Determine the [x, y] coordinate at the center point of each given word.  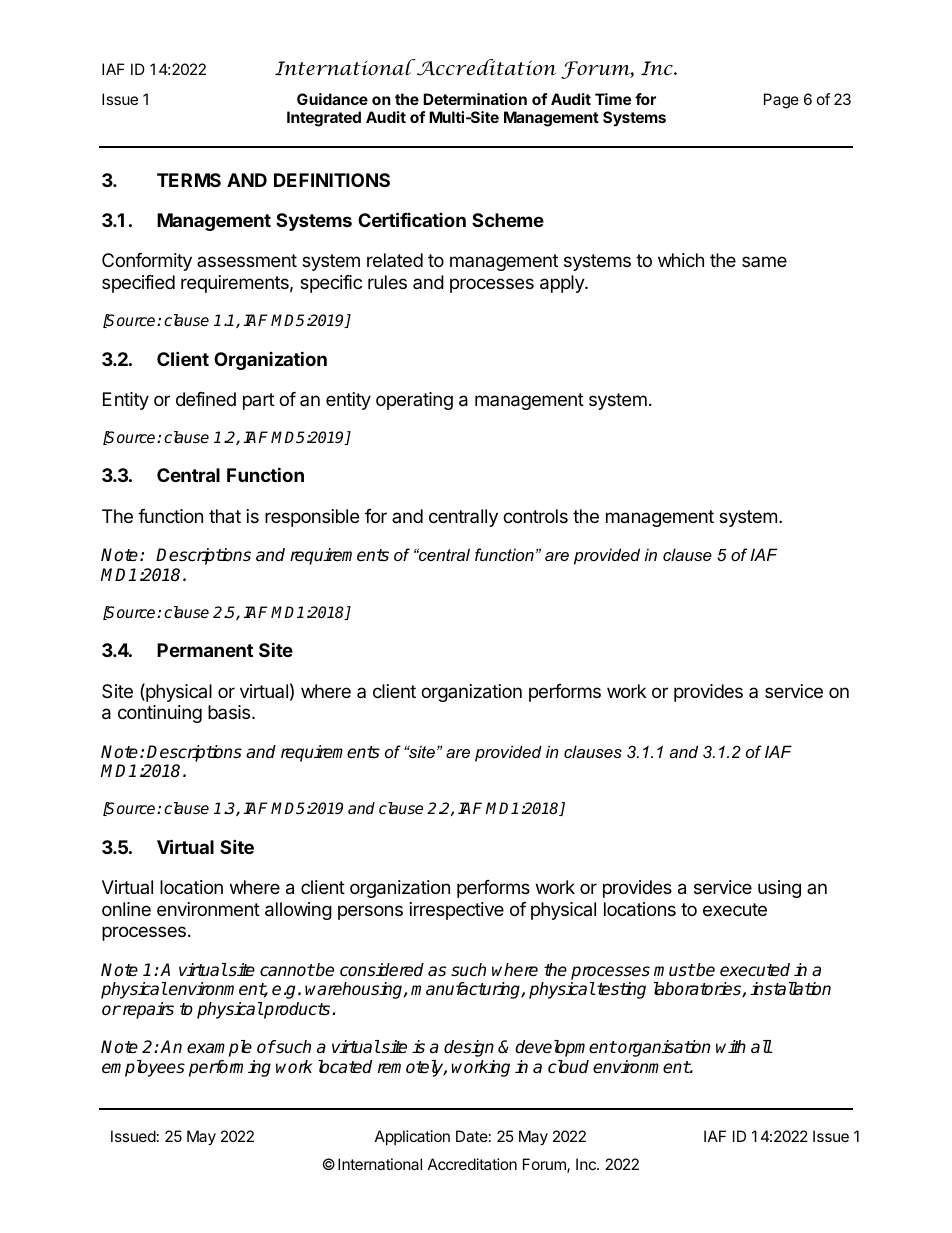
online [126, 909]
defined [206, 399]
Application [412, 1137]
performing [230, 1068]
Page [781, 101]
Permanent [205, 650]
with [731, 1046]
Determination [475, 99]
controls [535, 516]
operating [414, 401]
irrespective [457, 911]
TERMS [189, 180]
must [674, 970]
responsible [312, 518]
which [681, 260]
